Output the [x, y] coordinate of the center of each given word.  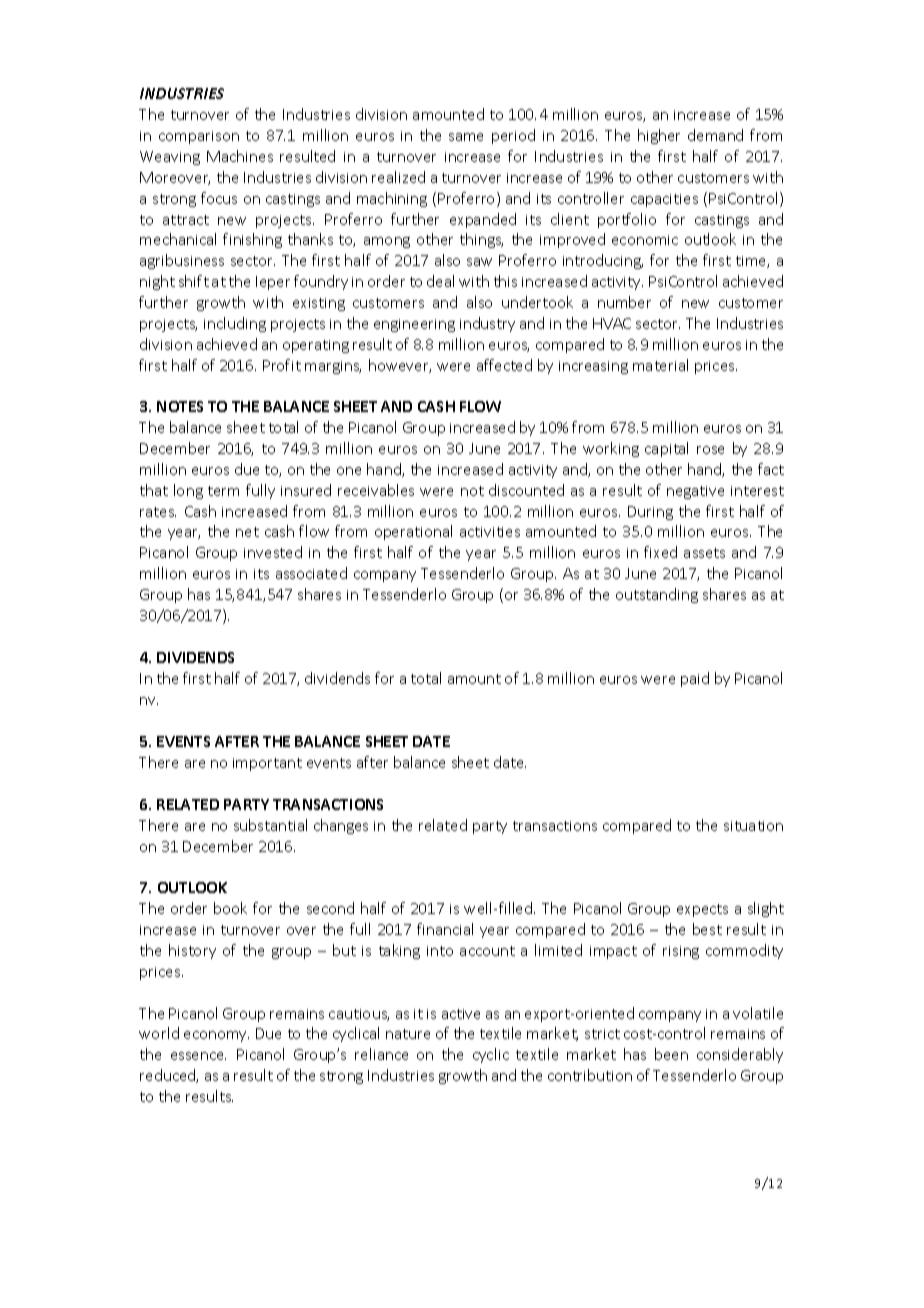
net [247, 532]
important [267, 764]
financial [445, 929]
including [235, 324]
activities [490, 532]
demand [715, 135]
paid [695, 679]
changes [341, 826]
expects [702, 910]
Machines [240, 156]
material [660, 365]
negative [695, 492]
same [466, 137]
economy [216, 1036]
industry [487, 324]
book [230, 908]
